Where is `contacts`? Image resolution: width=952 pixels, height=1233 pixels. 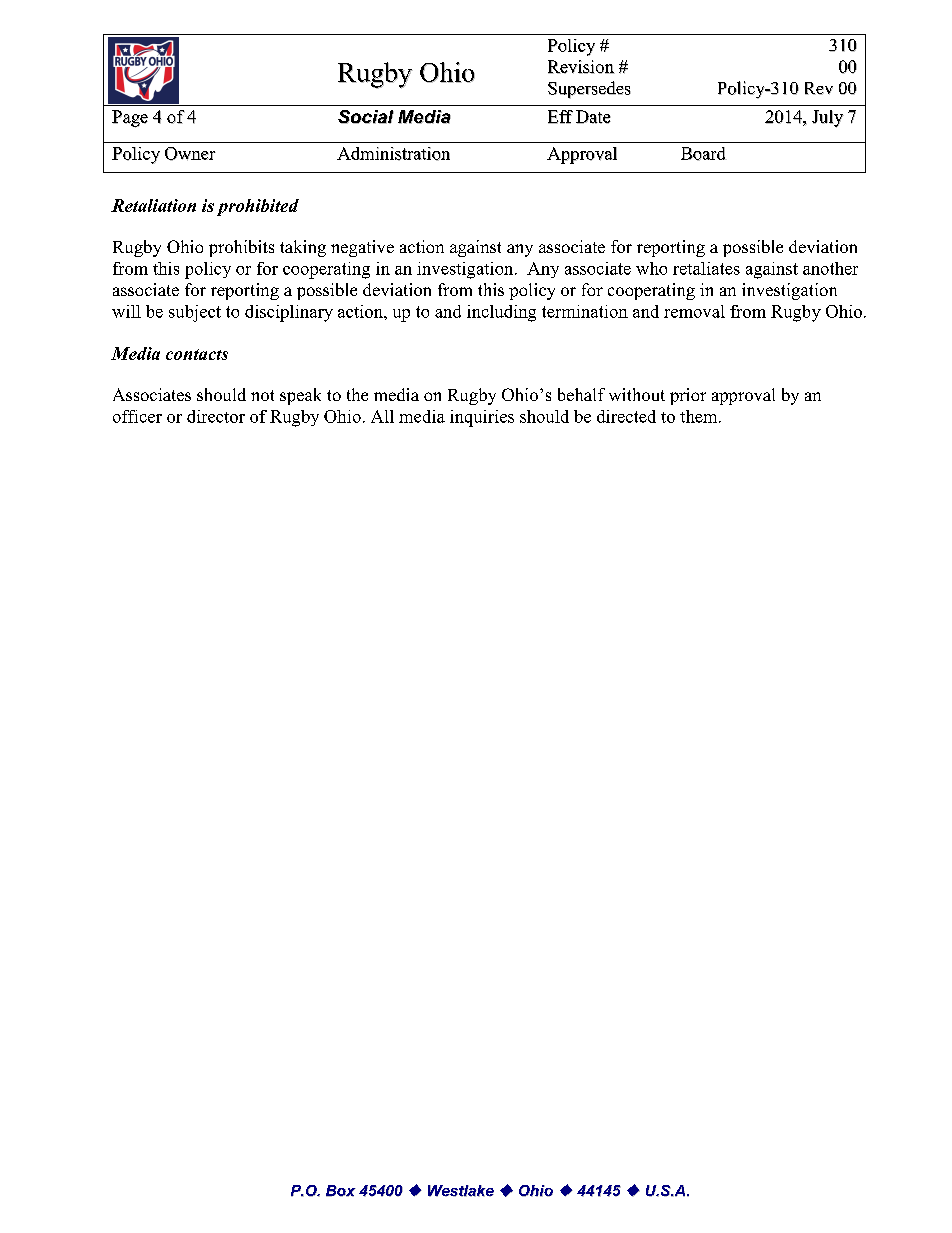 contacts is located at coordinates (197, 354).
